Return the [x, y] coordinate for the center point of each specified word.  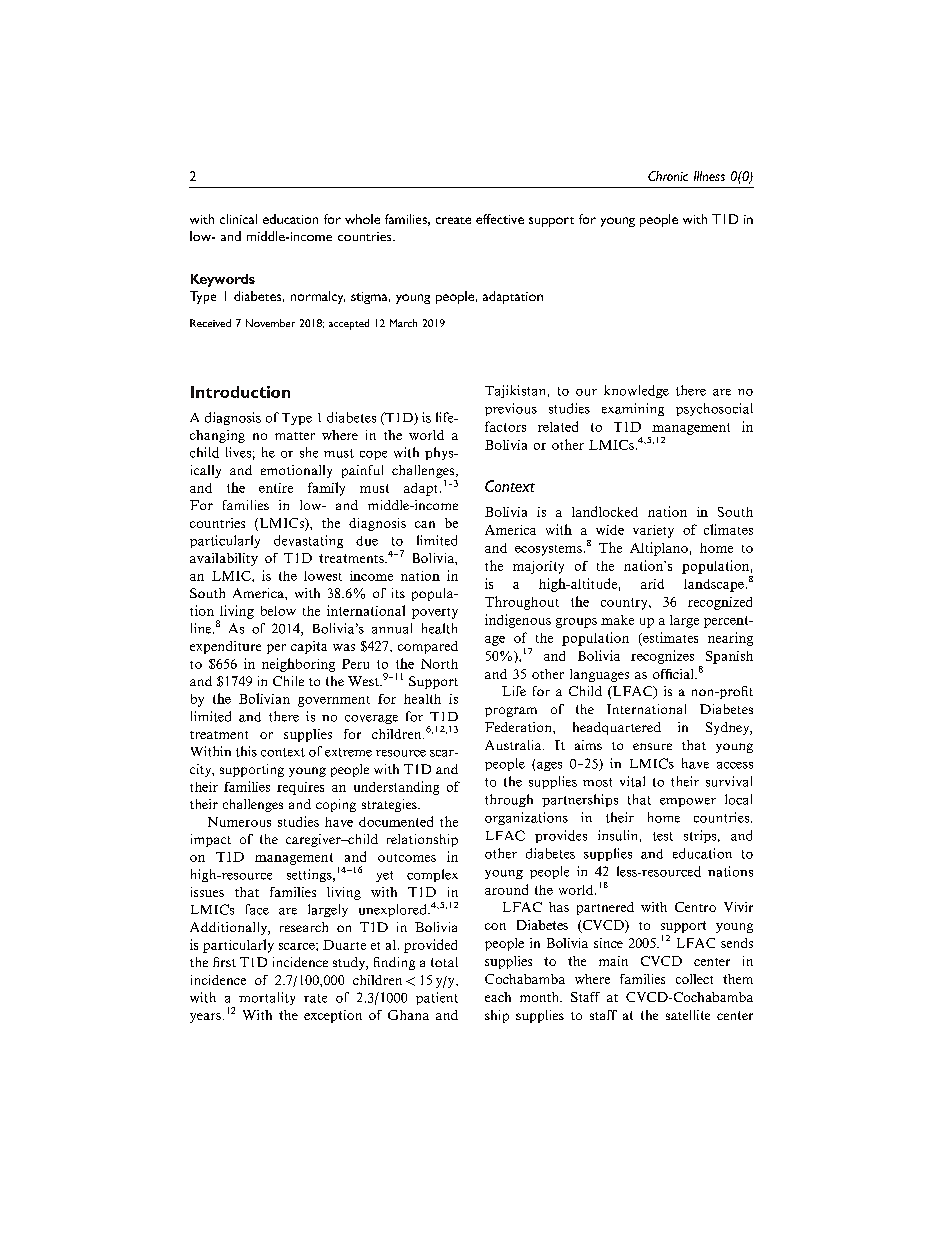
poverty [435, 613]
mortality [267, 998]
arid [652, 584]
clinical [238, 219]
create [453, 220]
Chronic [668, 176]
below [278, 611]
